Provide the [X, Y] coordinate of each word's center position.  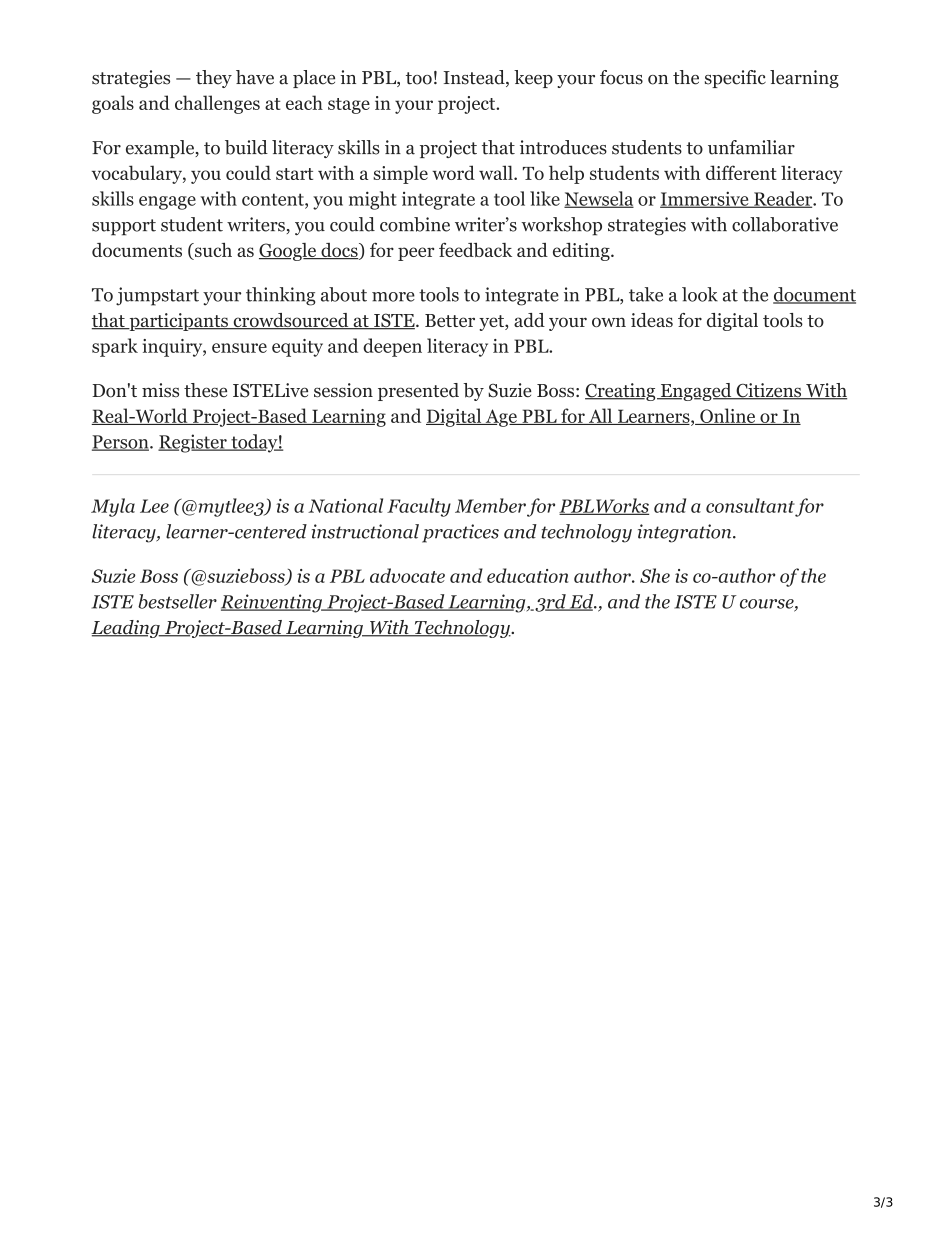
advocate [407, 575]
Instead [475, 78]
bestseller [177, 601]
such [212, 251]
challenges [217, 104]
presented [418, 392]
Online [727, 416]
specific [735, 79]
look [700, 294]
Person [121, 443]
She [655, 575]
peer [416, 254]
